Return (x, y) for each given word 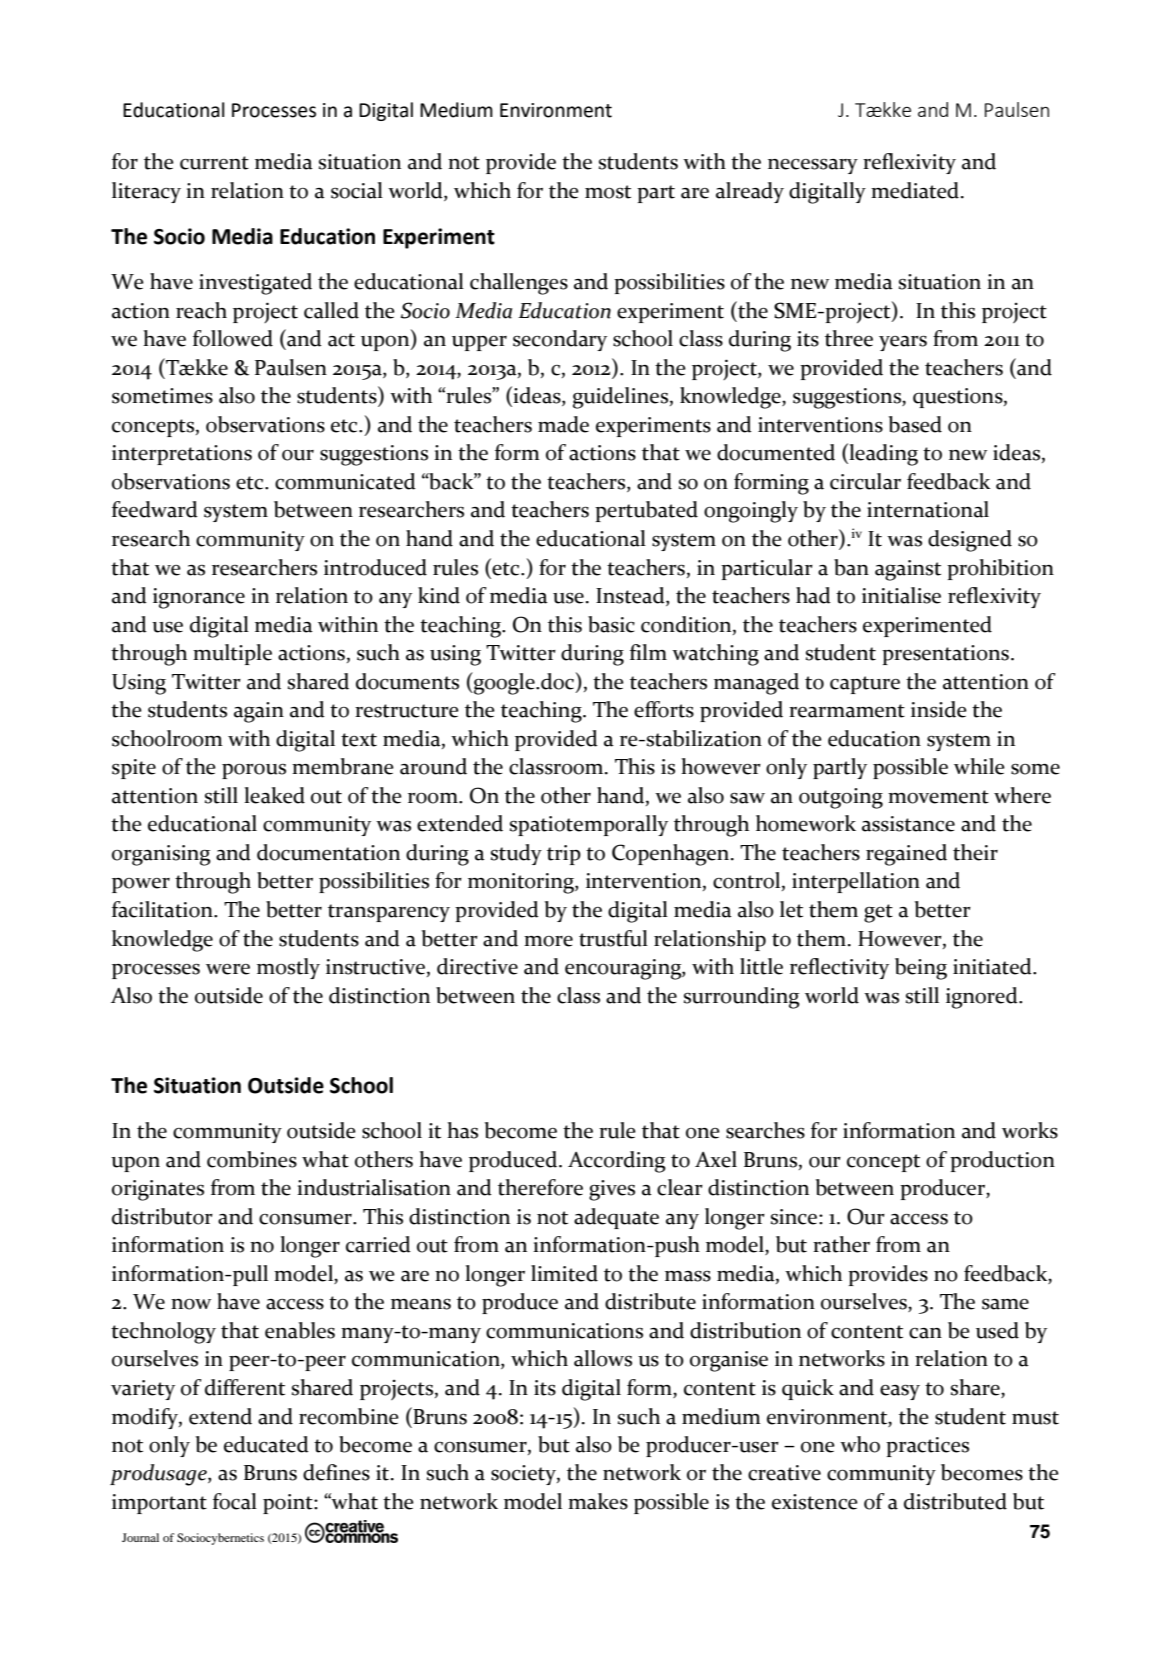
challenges (519, 284)
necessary (813, 166)
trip (564, 855)
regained (906, 855)
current (214, 163)
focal (235, 1501)
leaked (274, 795)
